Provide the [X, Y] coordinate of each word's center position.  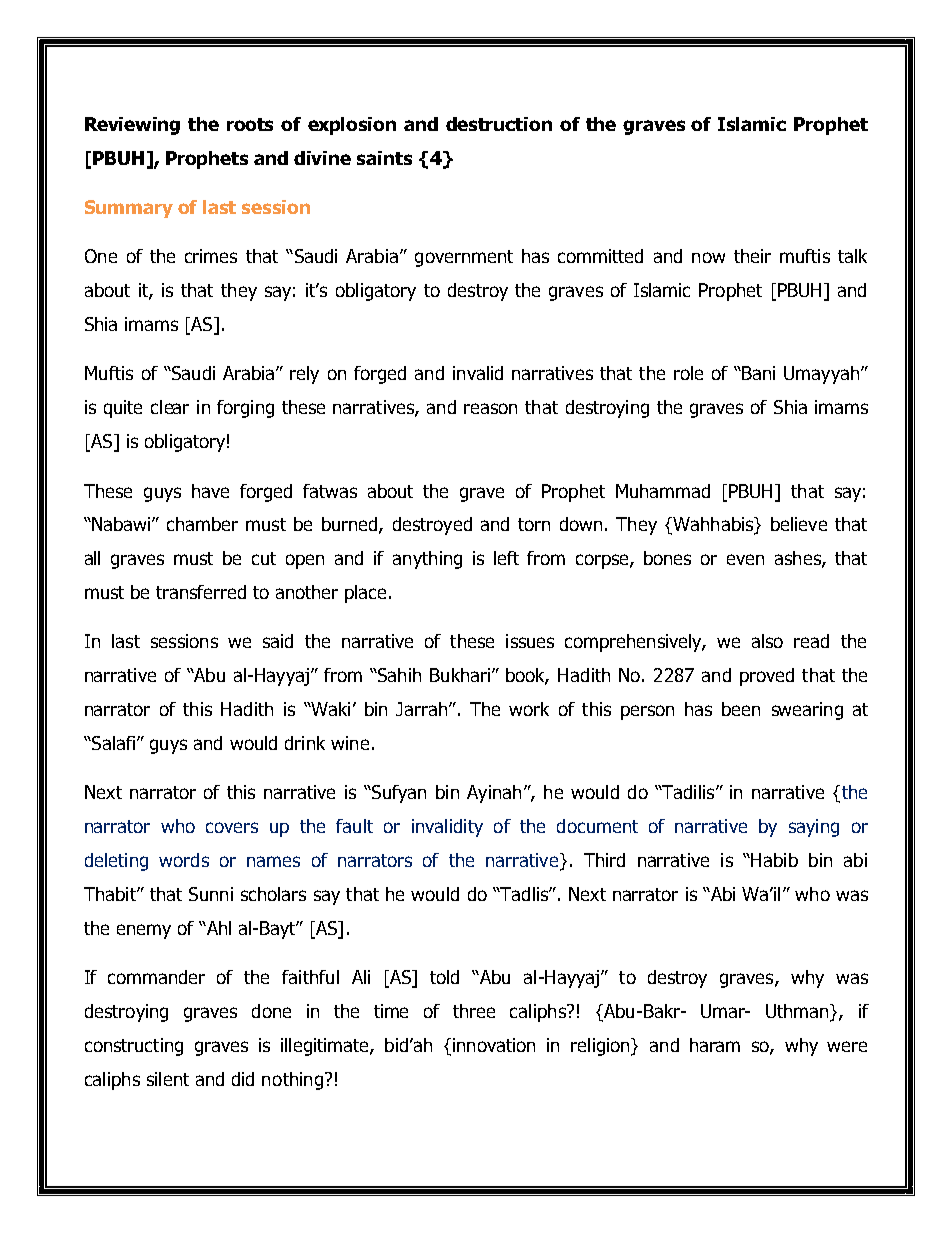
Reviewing [132, 126]
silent [168, 1079]
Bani [757, 373]
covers [232, 827]
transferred [201, 592]
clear [170, 407]
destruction [499, 124]
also [767, 641]
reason [490, 408]
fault [354, 826]
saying [814, 828]
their [752, 256]
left [506, 558]
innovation [492, 1045]
